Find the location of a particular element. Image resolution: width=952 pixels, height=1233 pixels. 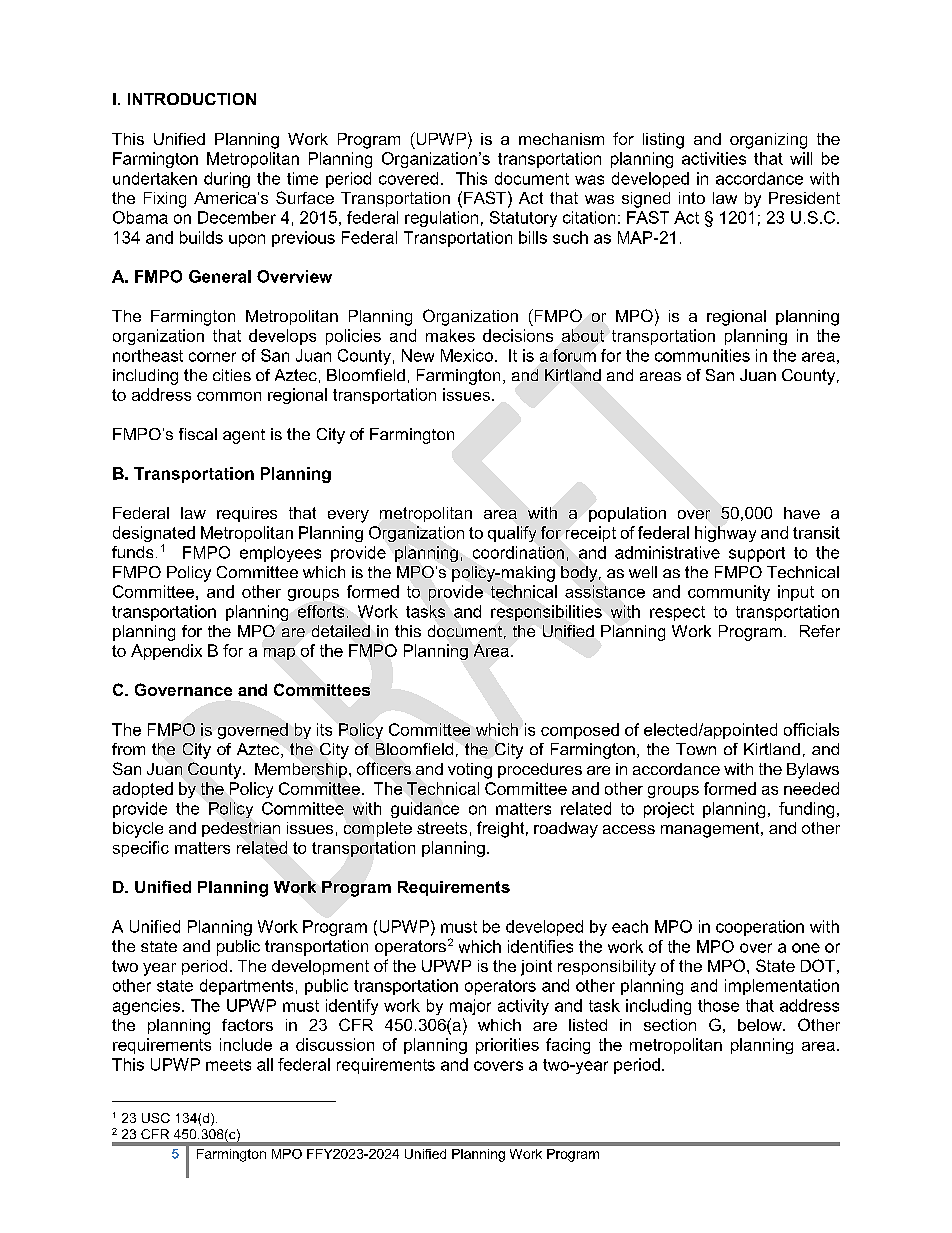

qualify is located at coordinates (512, 534).
